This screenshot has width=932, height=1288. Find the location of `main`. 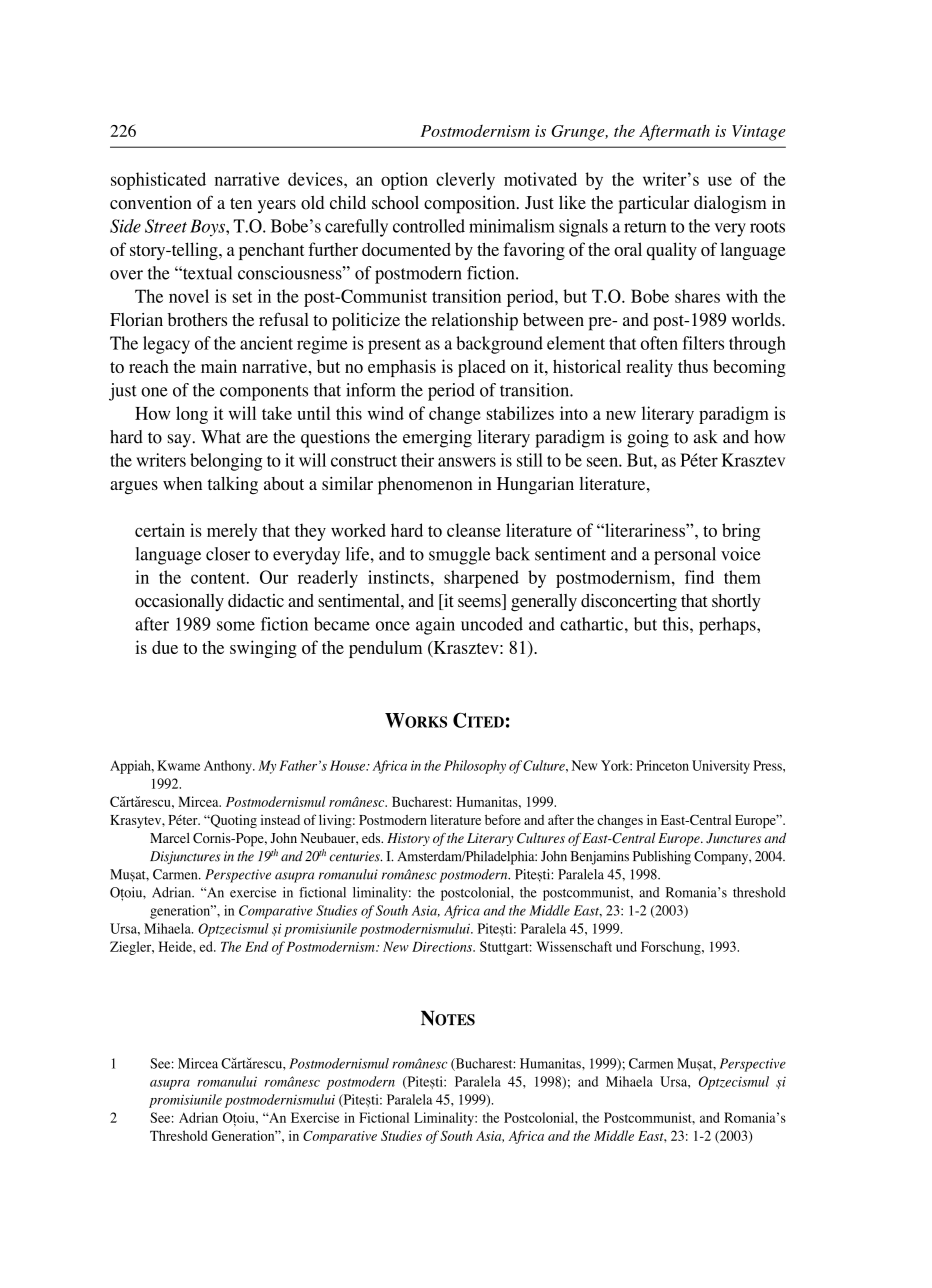

main is located at coordinates (219, 366).
